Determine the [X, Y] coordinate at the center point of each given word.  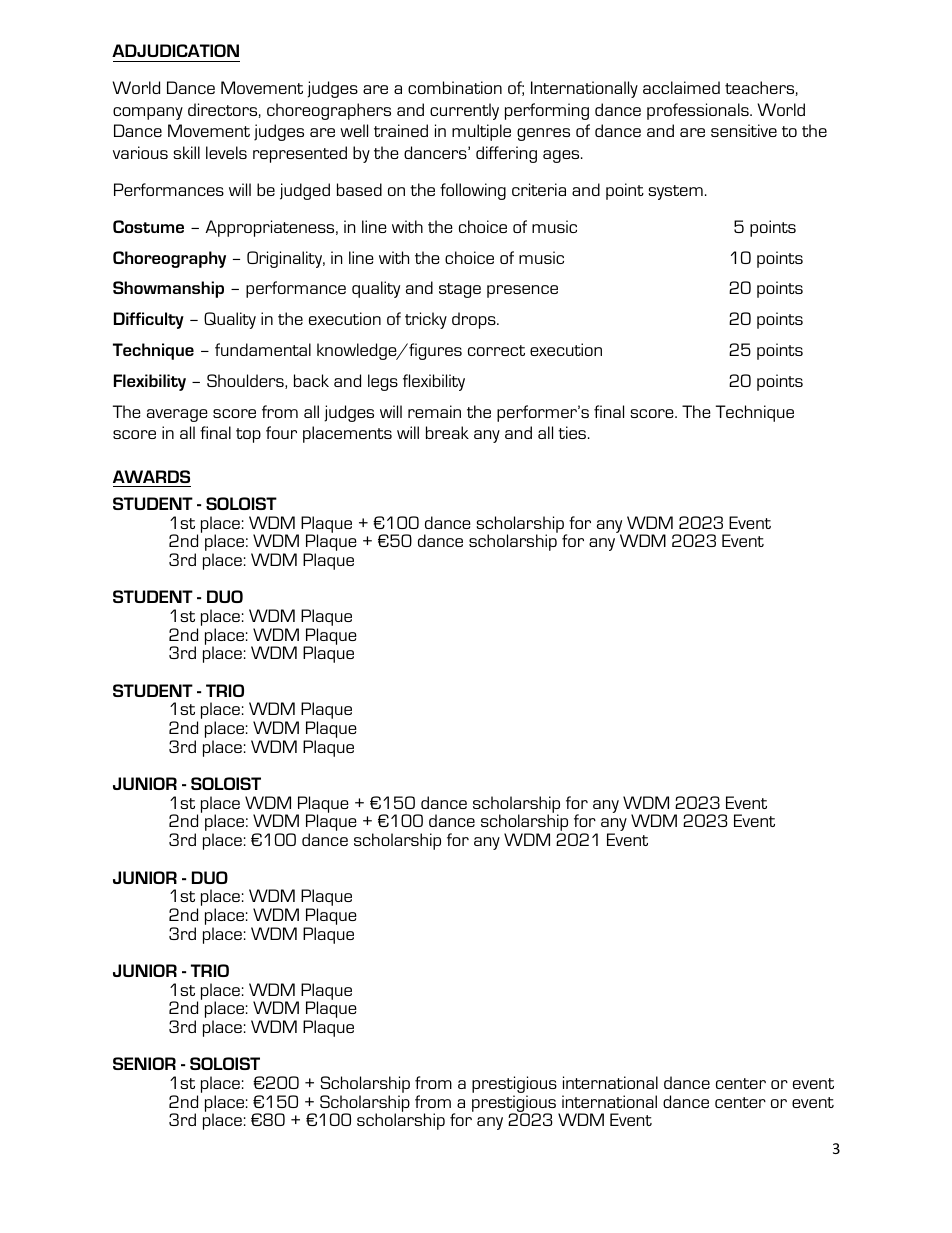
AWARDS [151, 476]
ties [573, 432]
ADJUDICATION [175, 50]
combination [455, 87]
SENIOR [144, 1063]
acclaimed [681, 87]
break [447, 432]
